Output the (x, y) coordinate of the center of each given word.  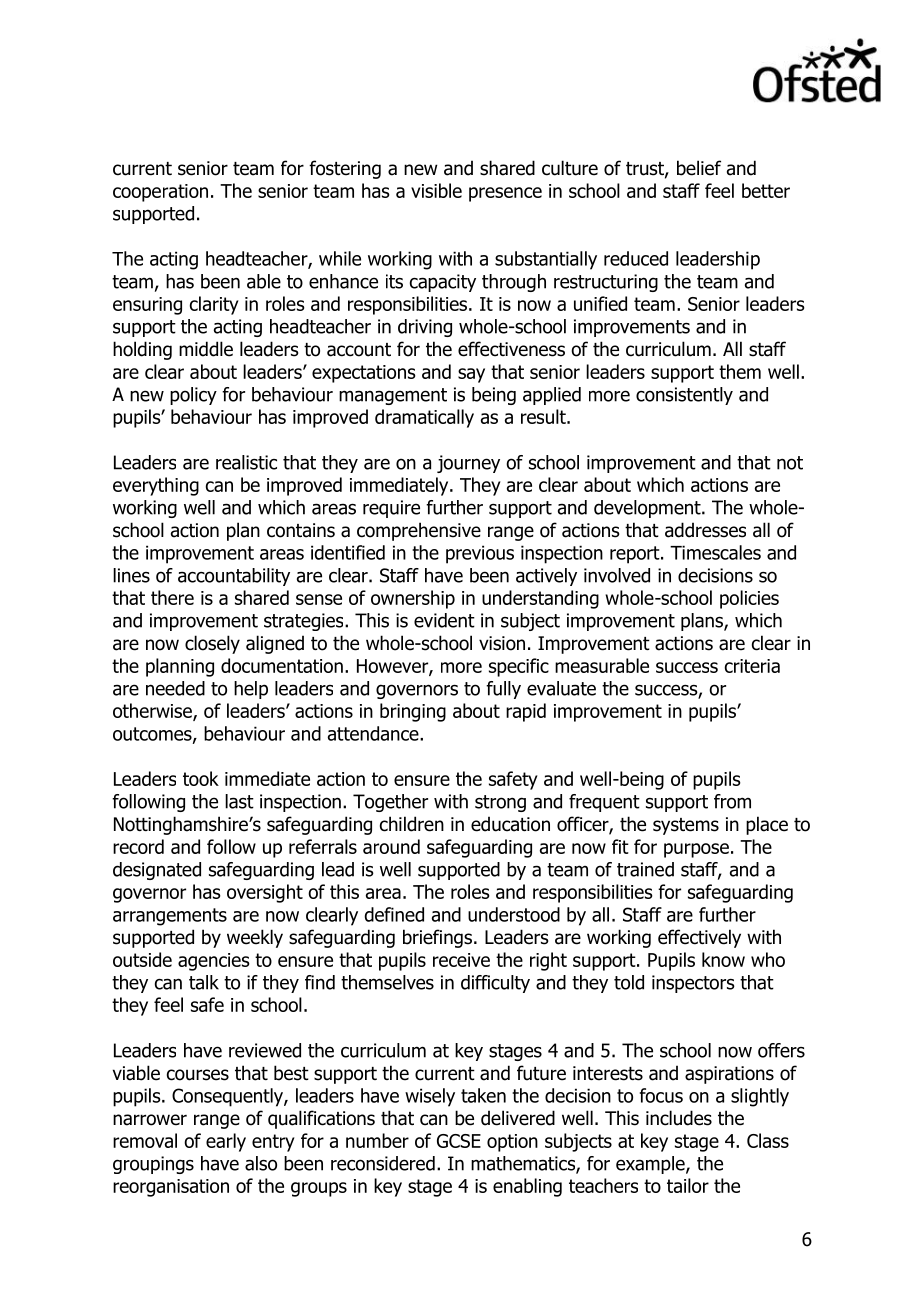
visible (436, 190)
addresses (705, 530)
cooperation (160, 193)
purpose (696, 850)
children (412, 824)
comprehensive (419, 531)
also (261, 1163)
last (239, 801)
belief (699, 168)
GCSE (459, 1141)
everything (156, 486)
